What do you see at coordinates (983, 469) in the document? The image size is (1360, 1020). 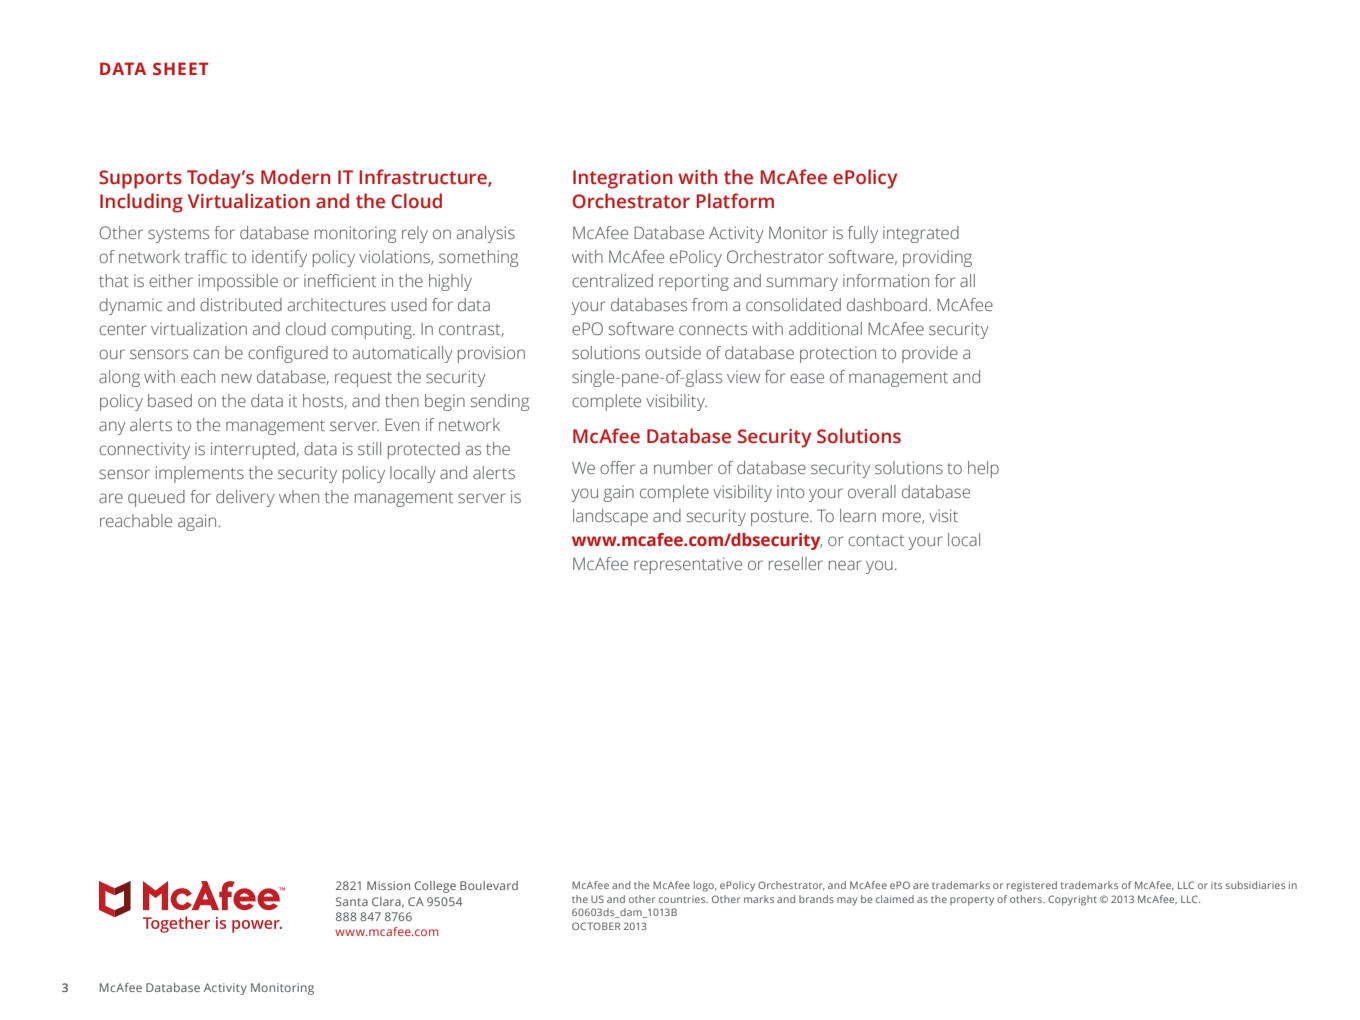 I see `help` at bounding box center [983, 469].
